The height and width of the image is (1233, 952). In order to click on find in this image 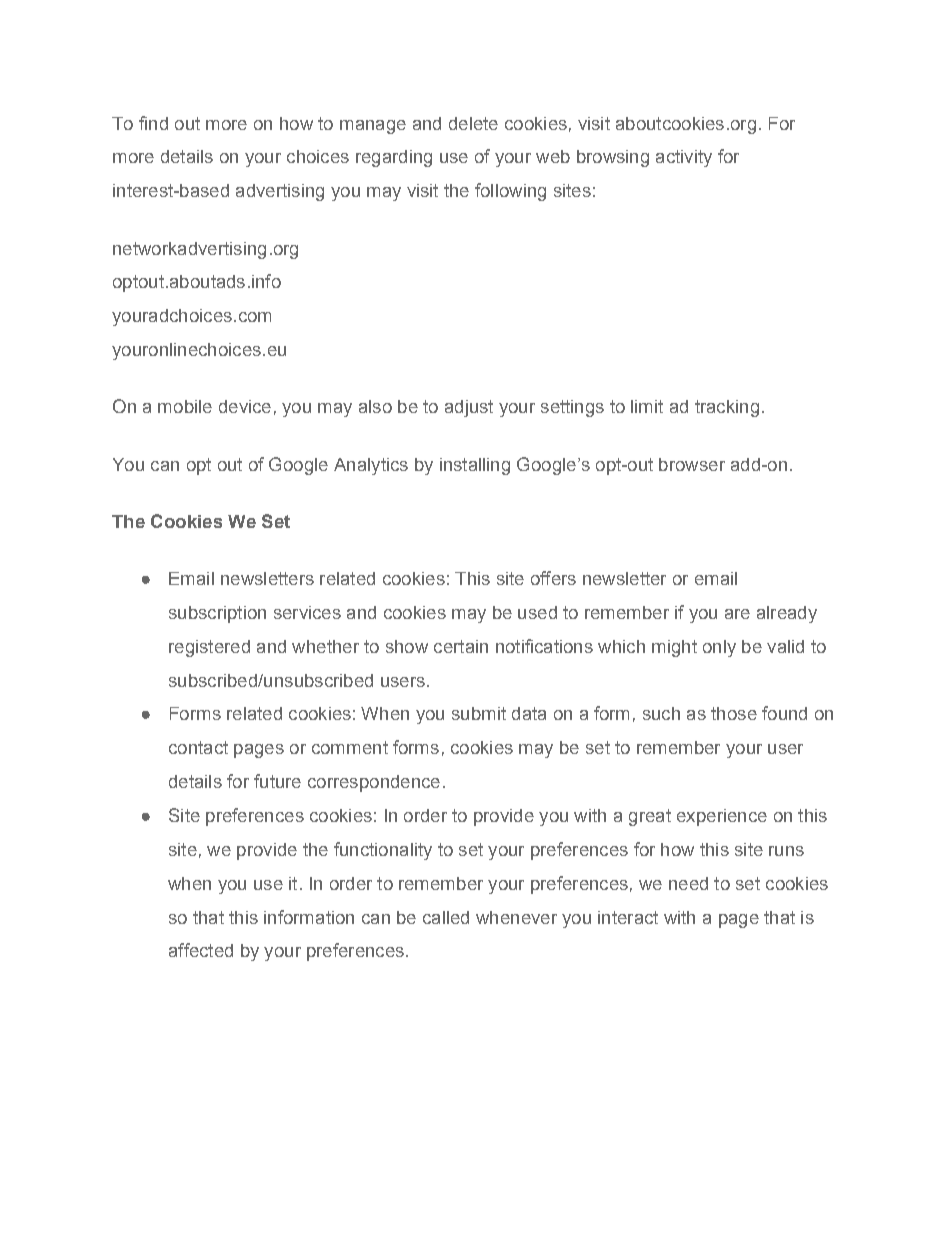, I will do `click(153, 123)`.
